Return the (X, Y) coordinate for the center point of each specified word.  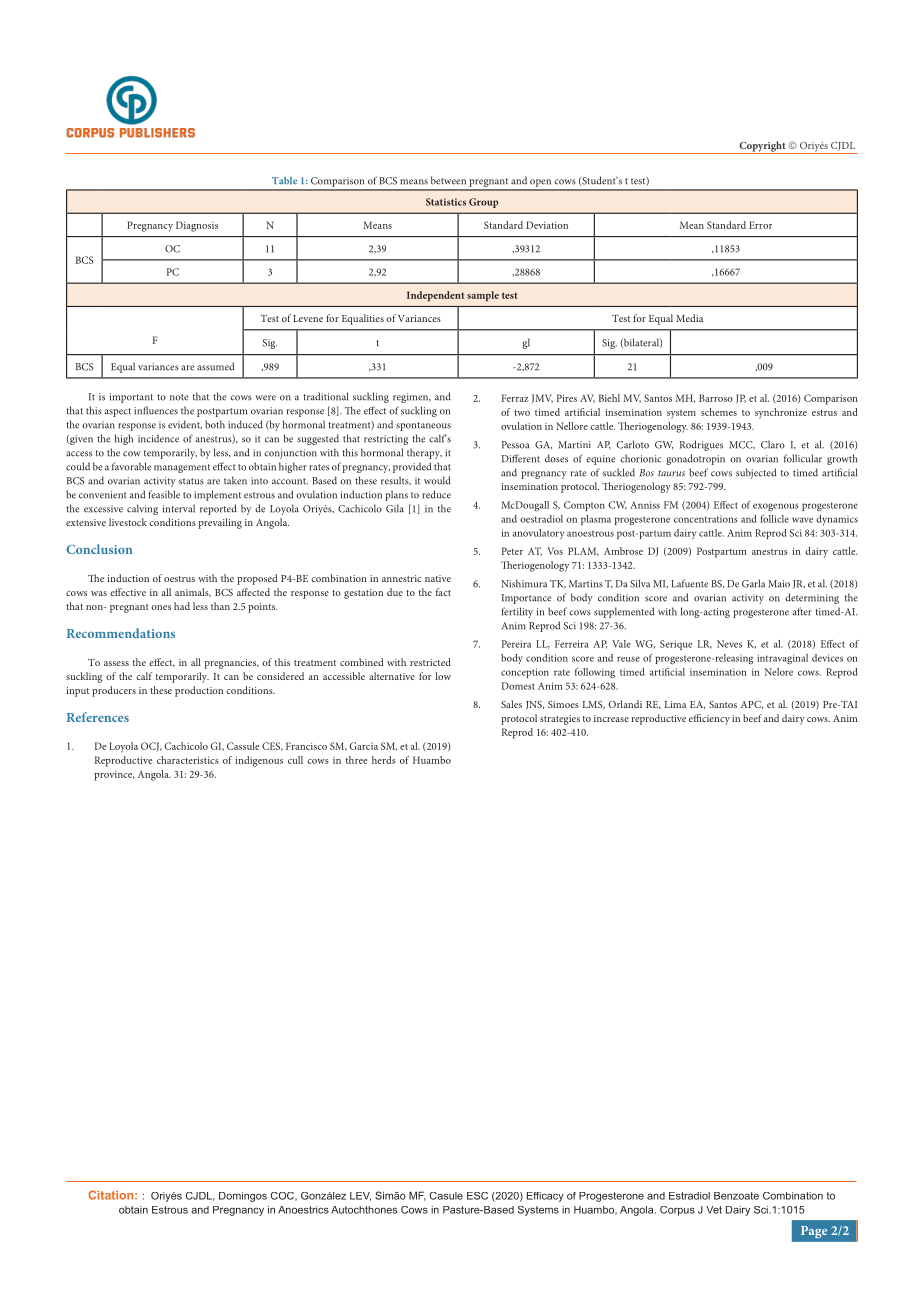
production (199, 691)
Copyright (762, 147)
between (448, 180)
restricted (430, 662)
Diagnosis (197, 226)
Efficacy (545, 1197)
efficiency (709, 719)
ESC (477, 1196)
